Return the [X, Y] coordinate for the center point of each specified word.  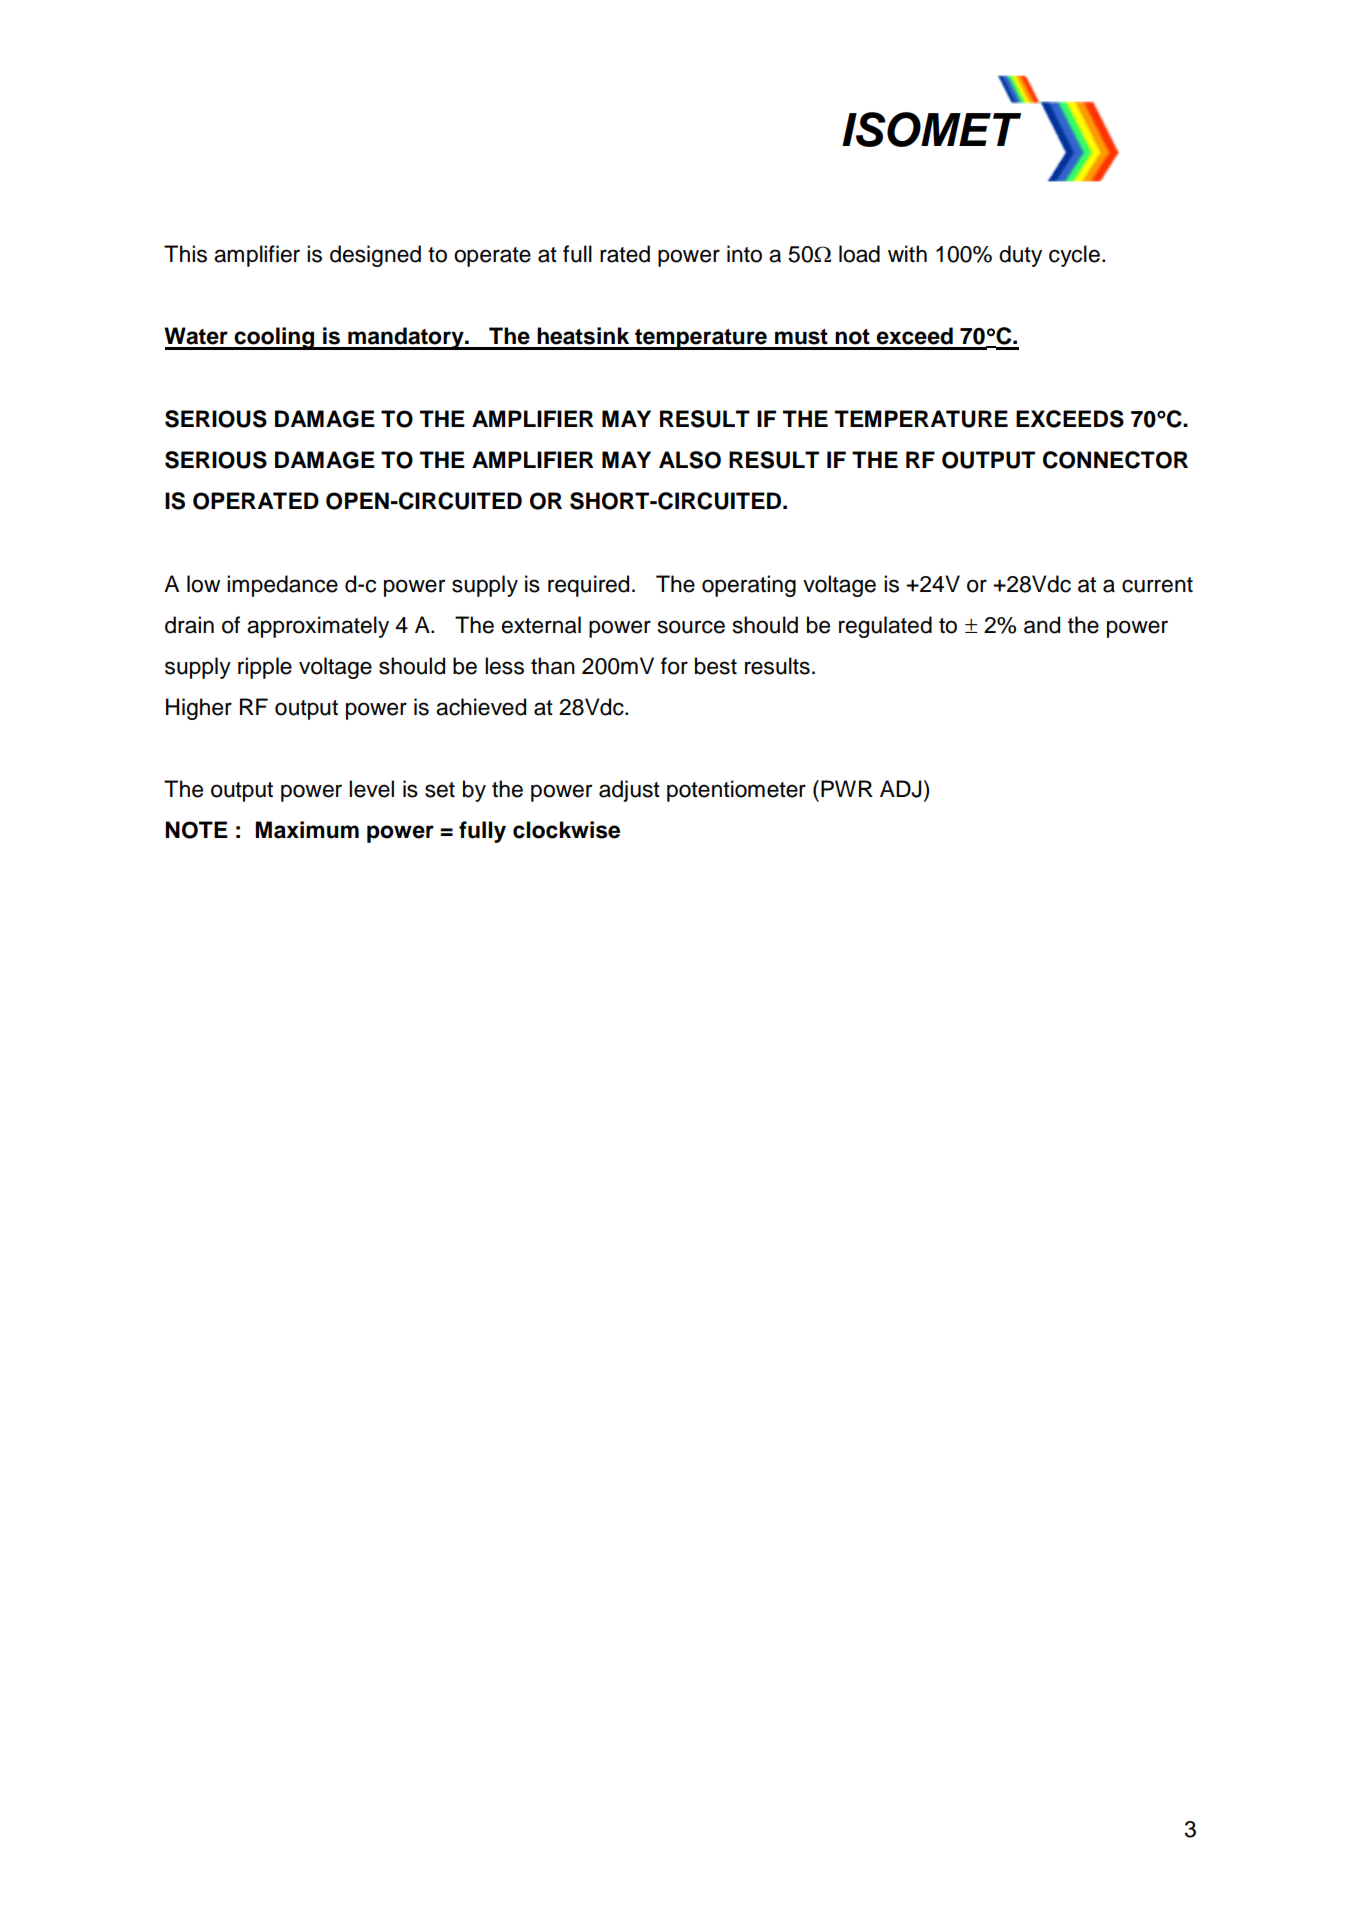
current [1157, 585]
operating [749, 586]
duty [1020, 256]
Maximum [307, 830]
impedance [282, 586]
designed [375, 256]
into [744, 254]
